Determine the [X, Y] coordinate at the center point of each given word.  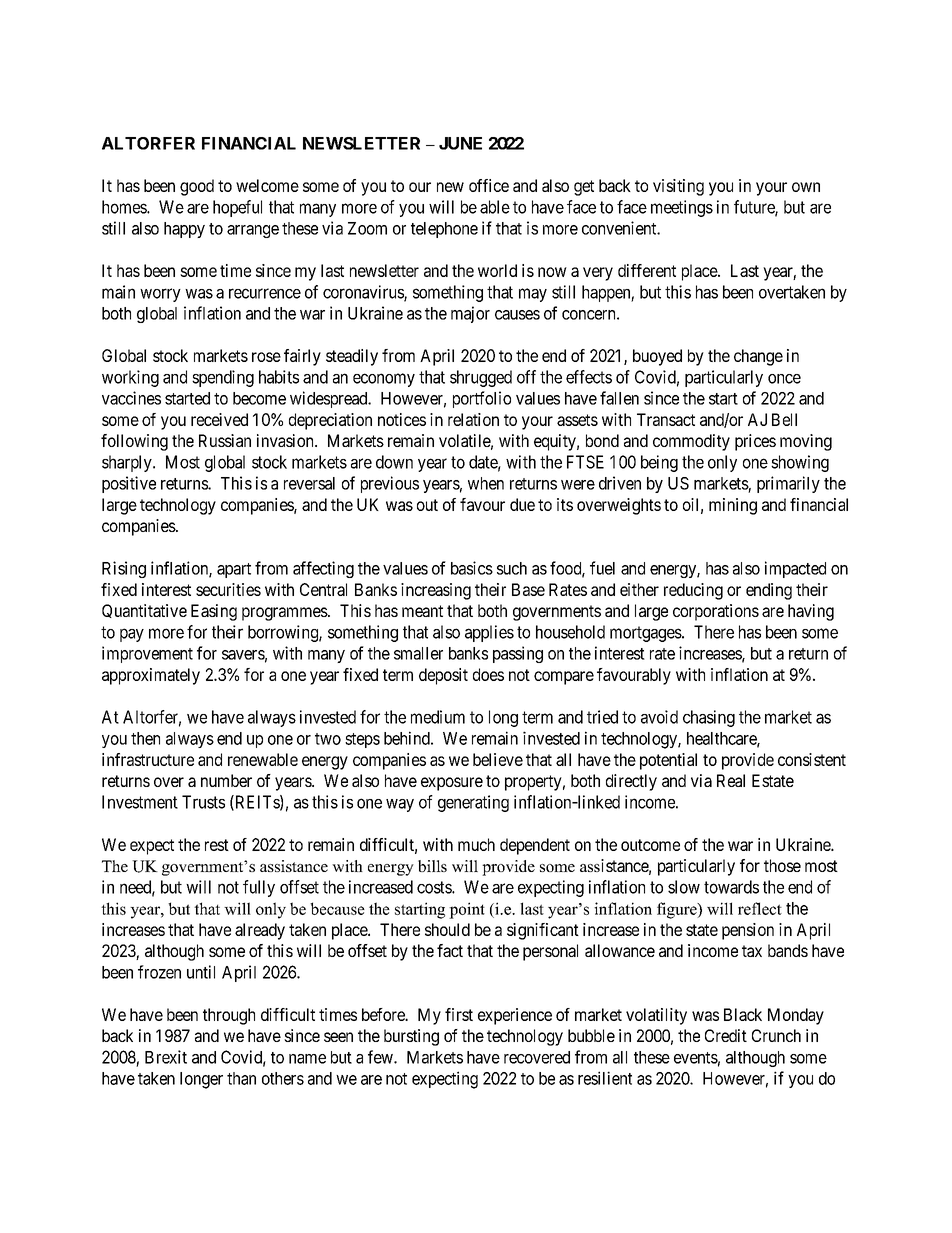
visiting [678, 187]
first [459, 1014]
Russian [225, 440]
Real [731, 780]
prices [755, 442]
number [226, 780]
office [489, 185]
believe [498, 759]
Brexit [166, 1057]
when [486, 483]
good [197, 187]
